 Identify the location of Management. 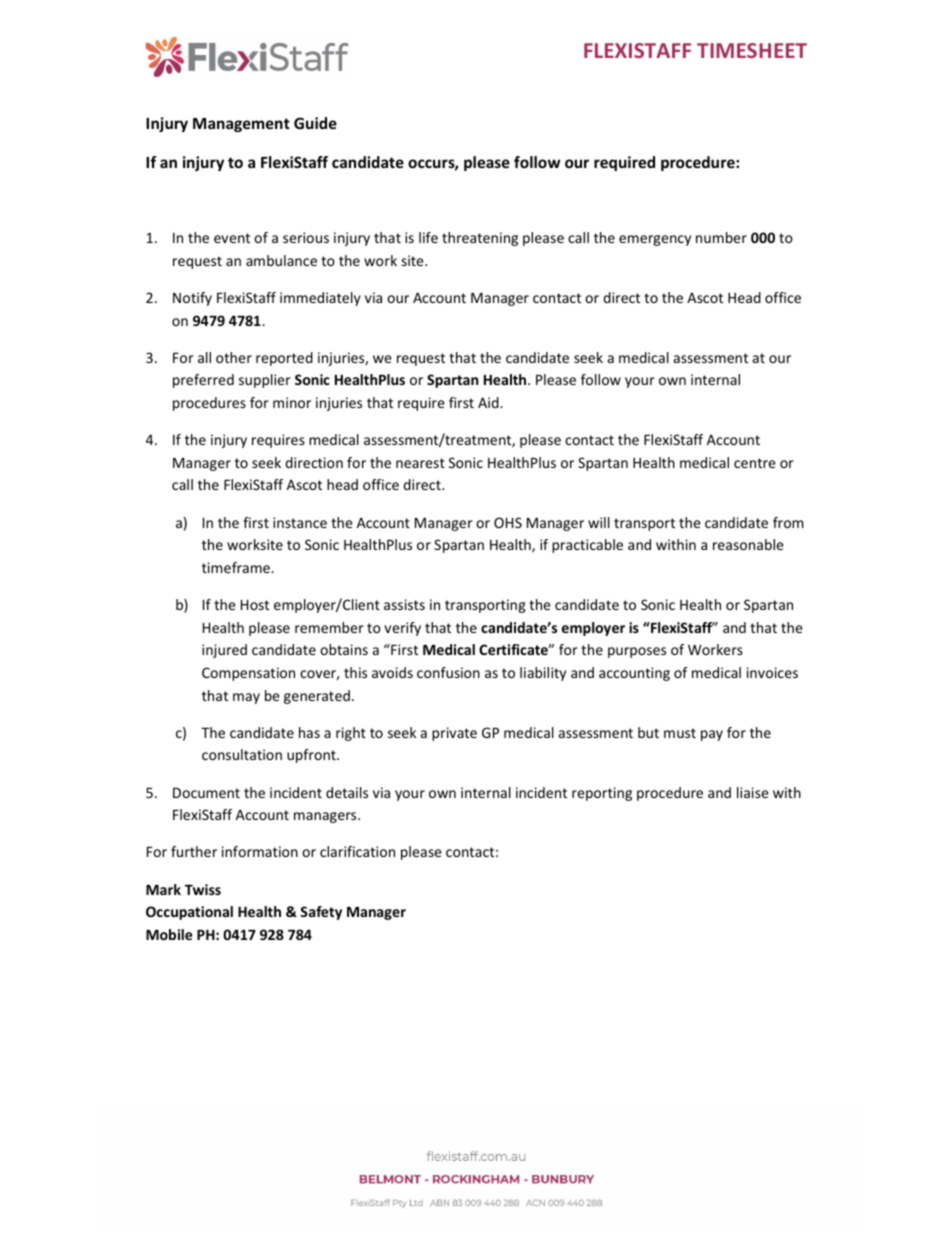
(241, 125).
